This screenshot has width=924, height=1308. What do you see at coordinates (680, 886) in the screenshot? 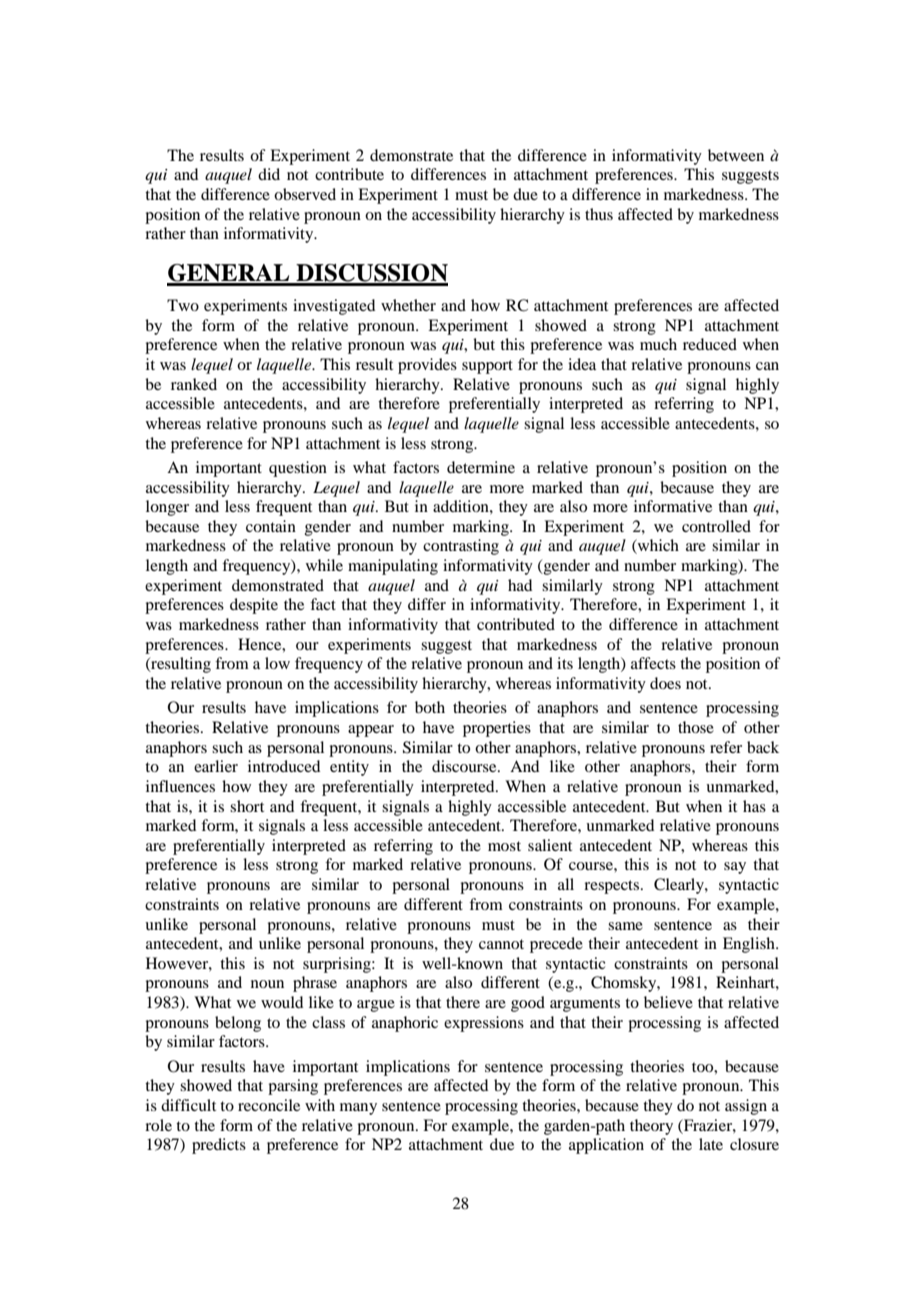
I see `Clearly` at bounding box center [680, 886].
